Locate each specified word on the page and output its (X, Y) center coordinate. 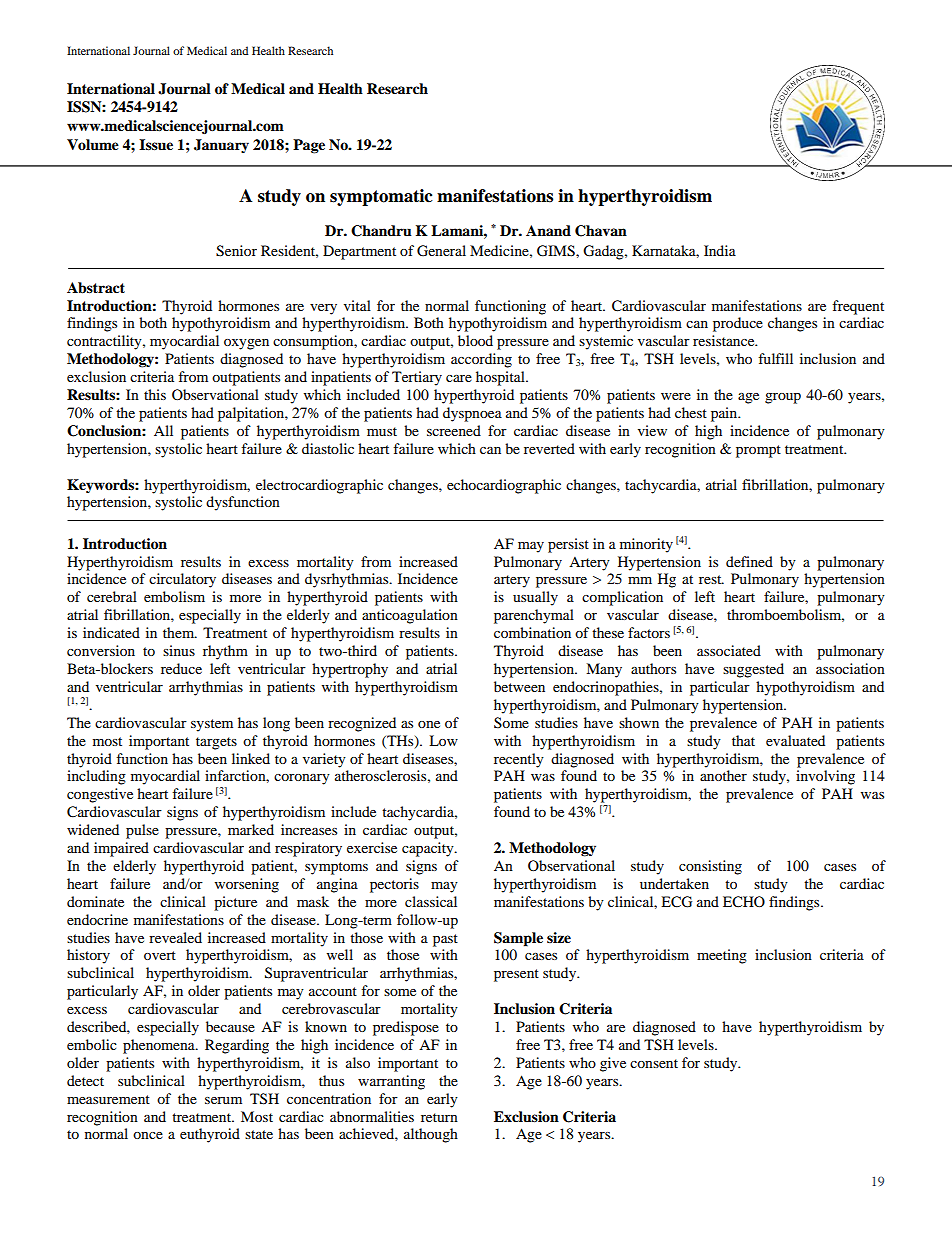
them (180, 632)
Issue (156, 145)
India (720, 250)
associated (729, 650)
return (439, 1117)
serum (223, 1100)
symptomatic (381, 197)
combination (532, 632)
